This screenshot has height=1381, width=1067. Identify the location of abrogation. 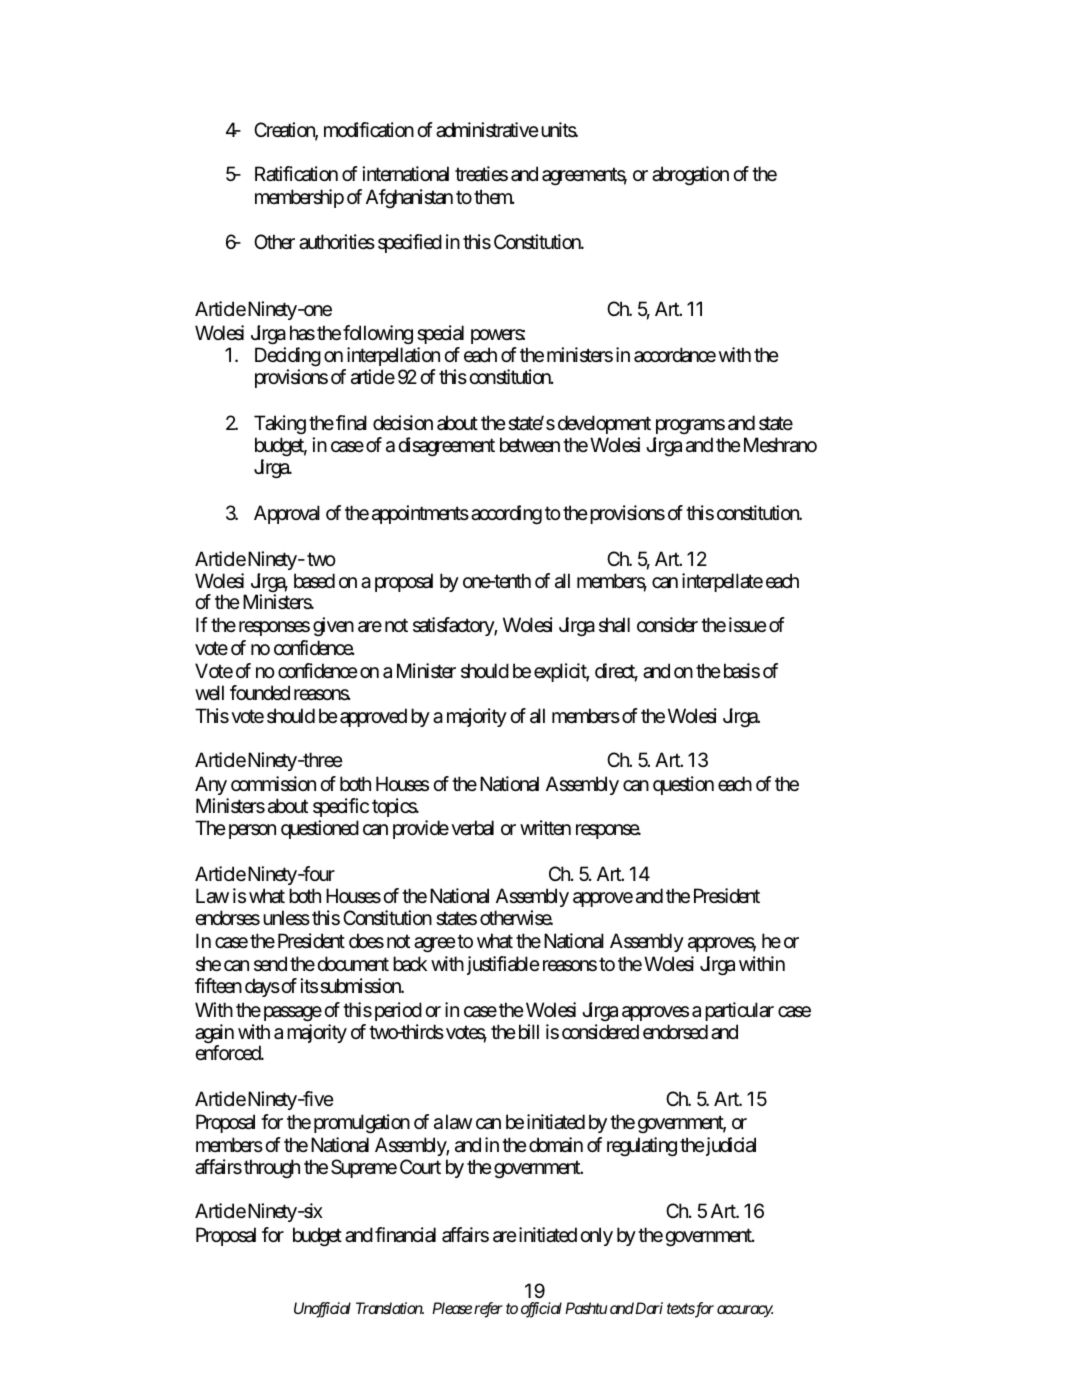
(690, 176).
